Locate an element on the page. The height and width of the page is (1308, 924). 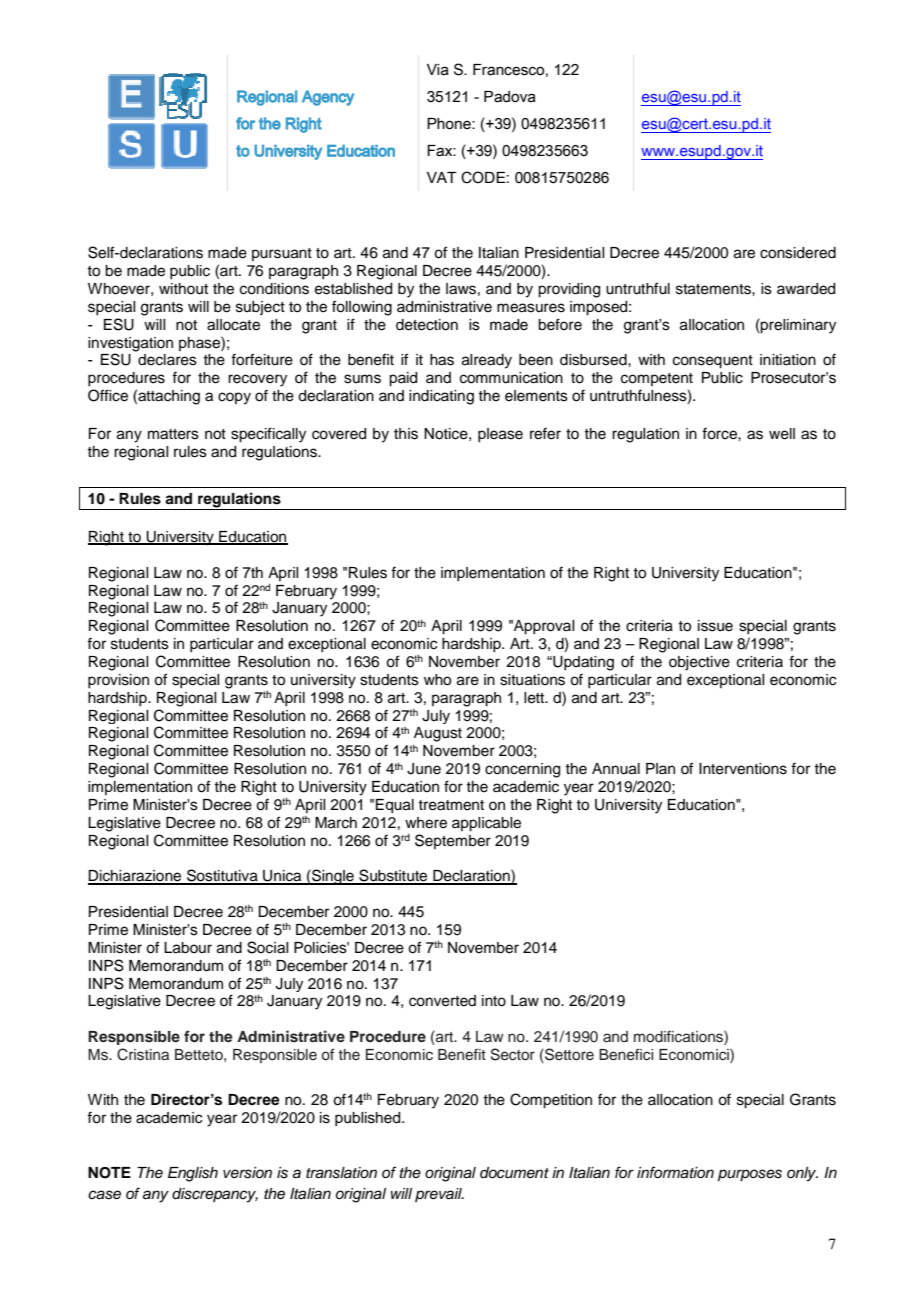
provision is located at coordinates (118, 681).
